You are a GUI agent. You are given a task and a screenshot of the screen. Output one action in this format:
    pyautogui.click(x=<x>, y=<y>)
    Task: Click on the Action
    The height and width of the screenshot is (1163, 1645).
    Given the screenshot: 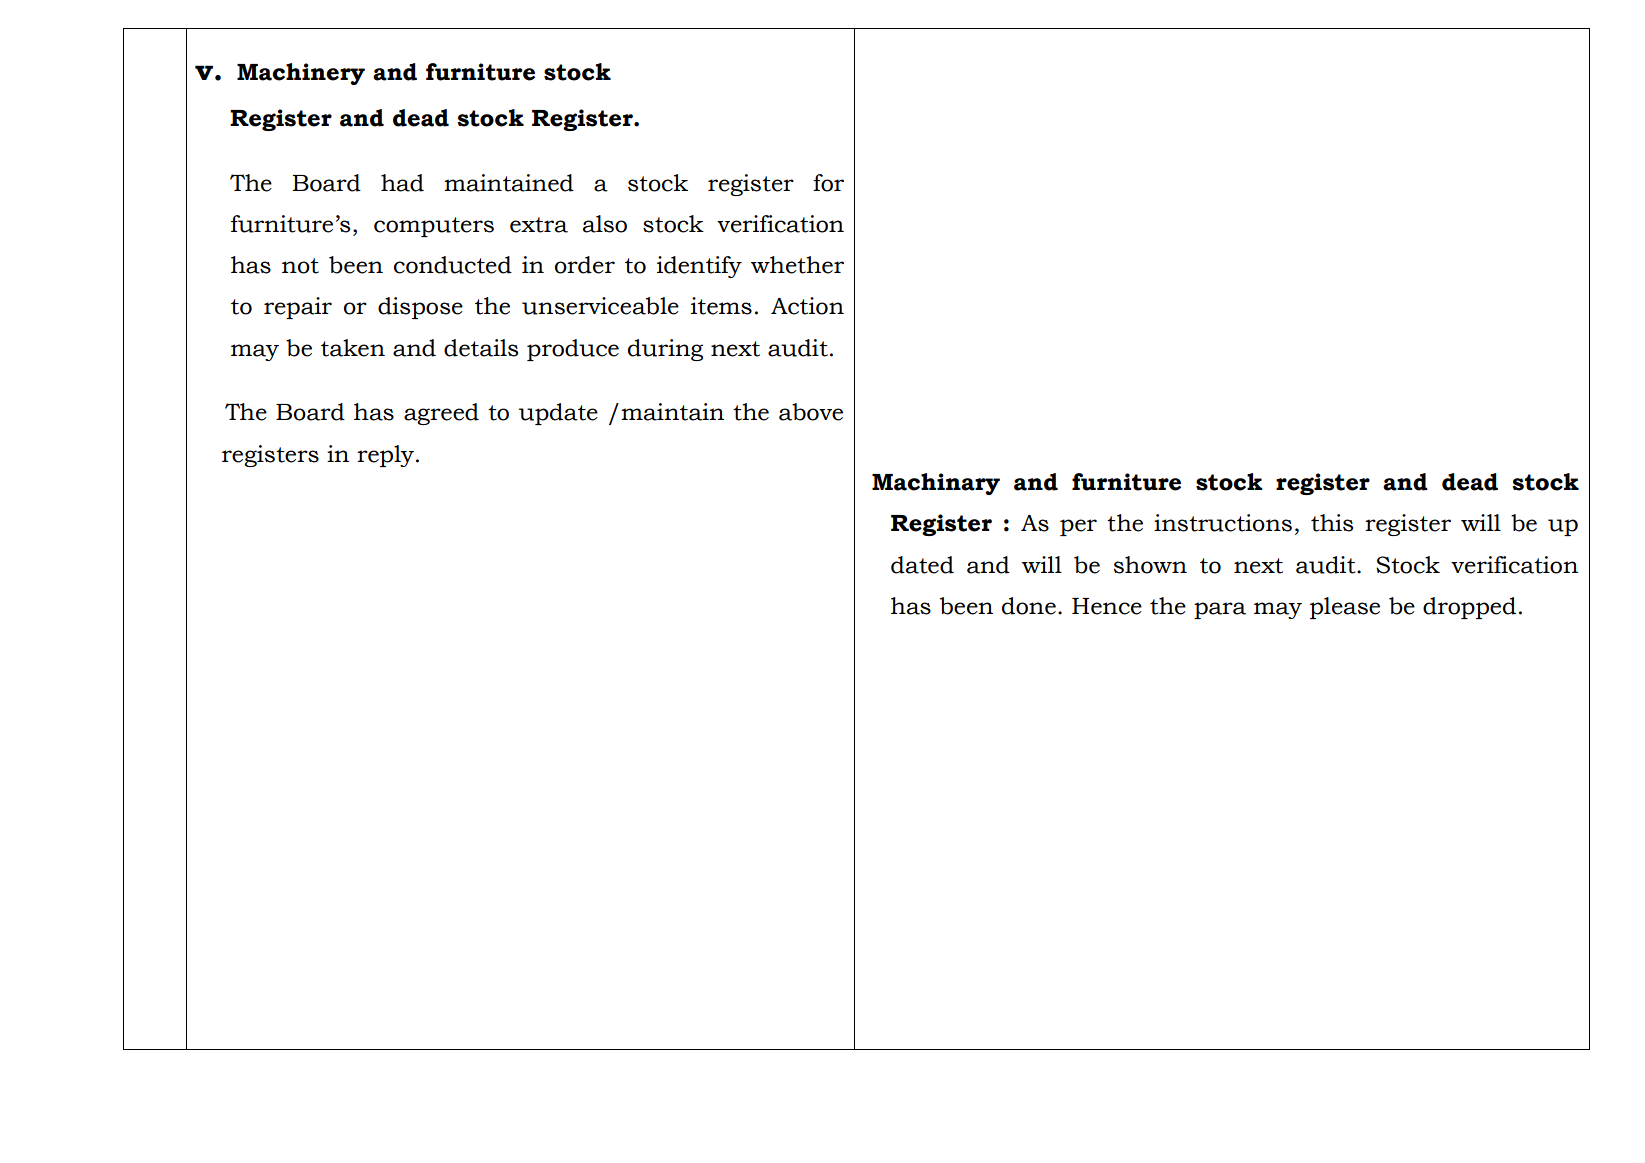 What is the action you would take?
    pyautogui.click(x=807, y=306)
